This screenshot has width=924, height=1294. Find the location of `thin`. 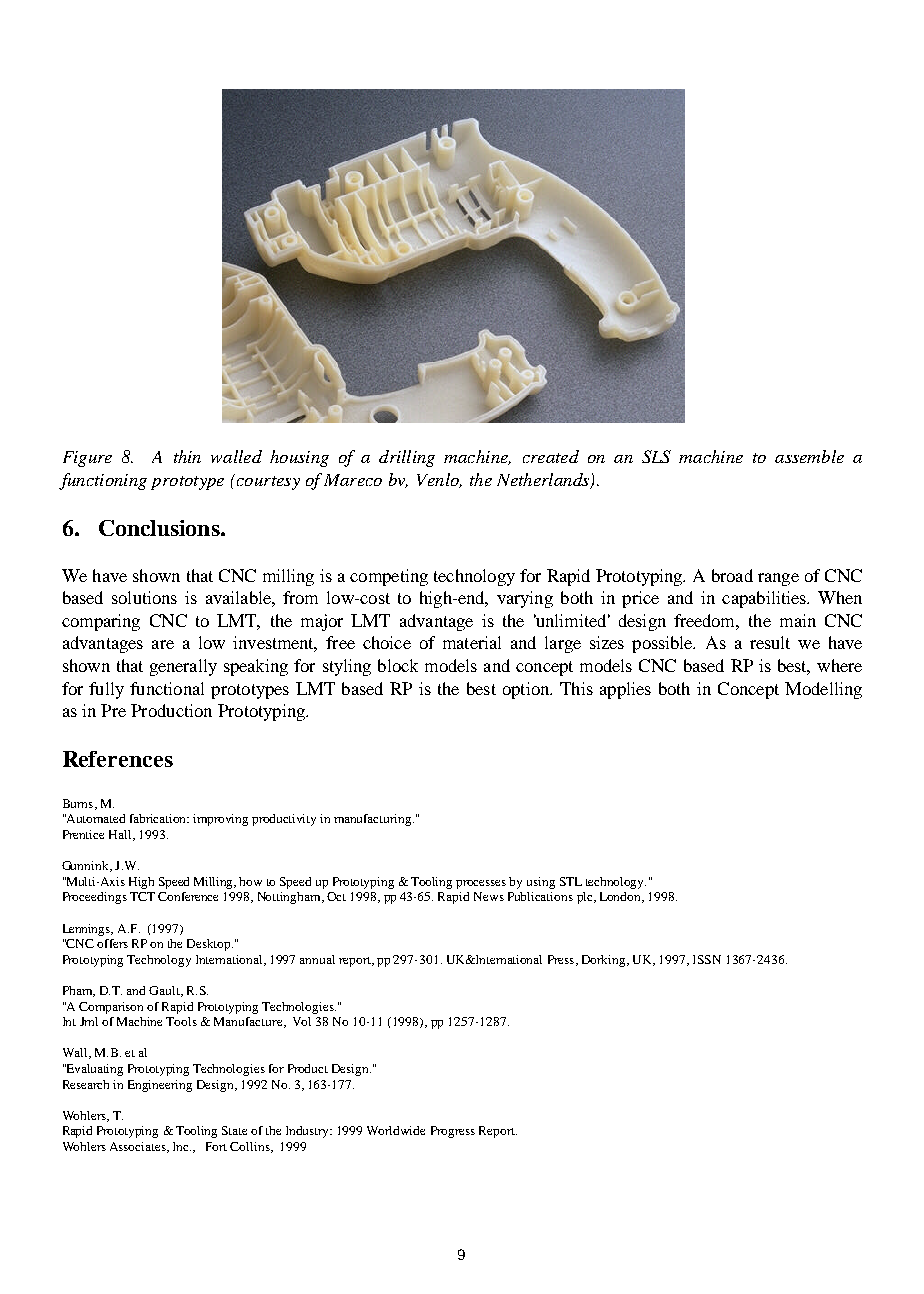

thin is located at coordinates (187, 456).
